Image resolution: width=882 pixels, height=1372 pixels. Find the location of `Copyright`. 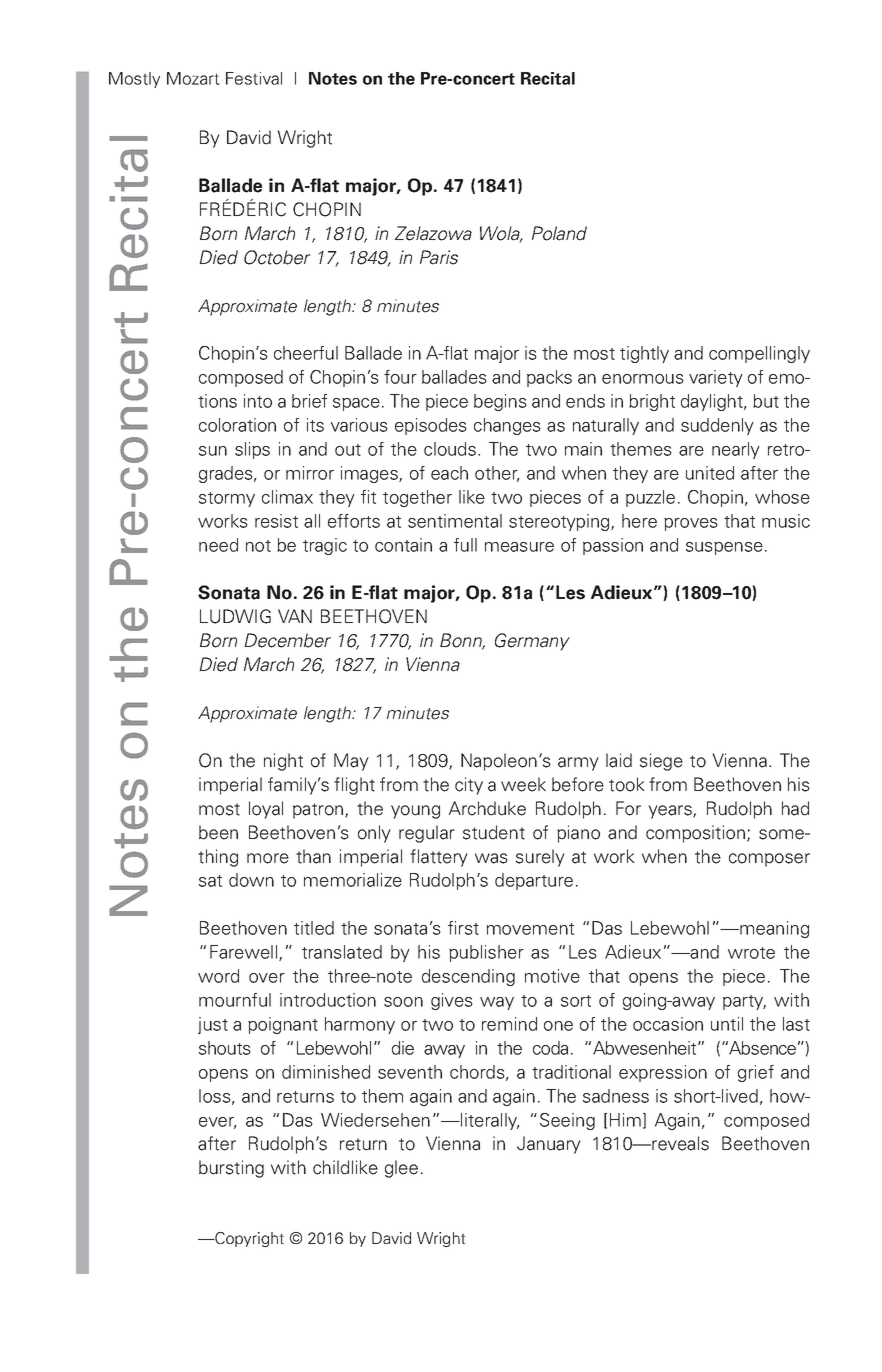

Copyright is located at coordinates (248, 1239).
